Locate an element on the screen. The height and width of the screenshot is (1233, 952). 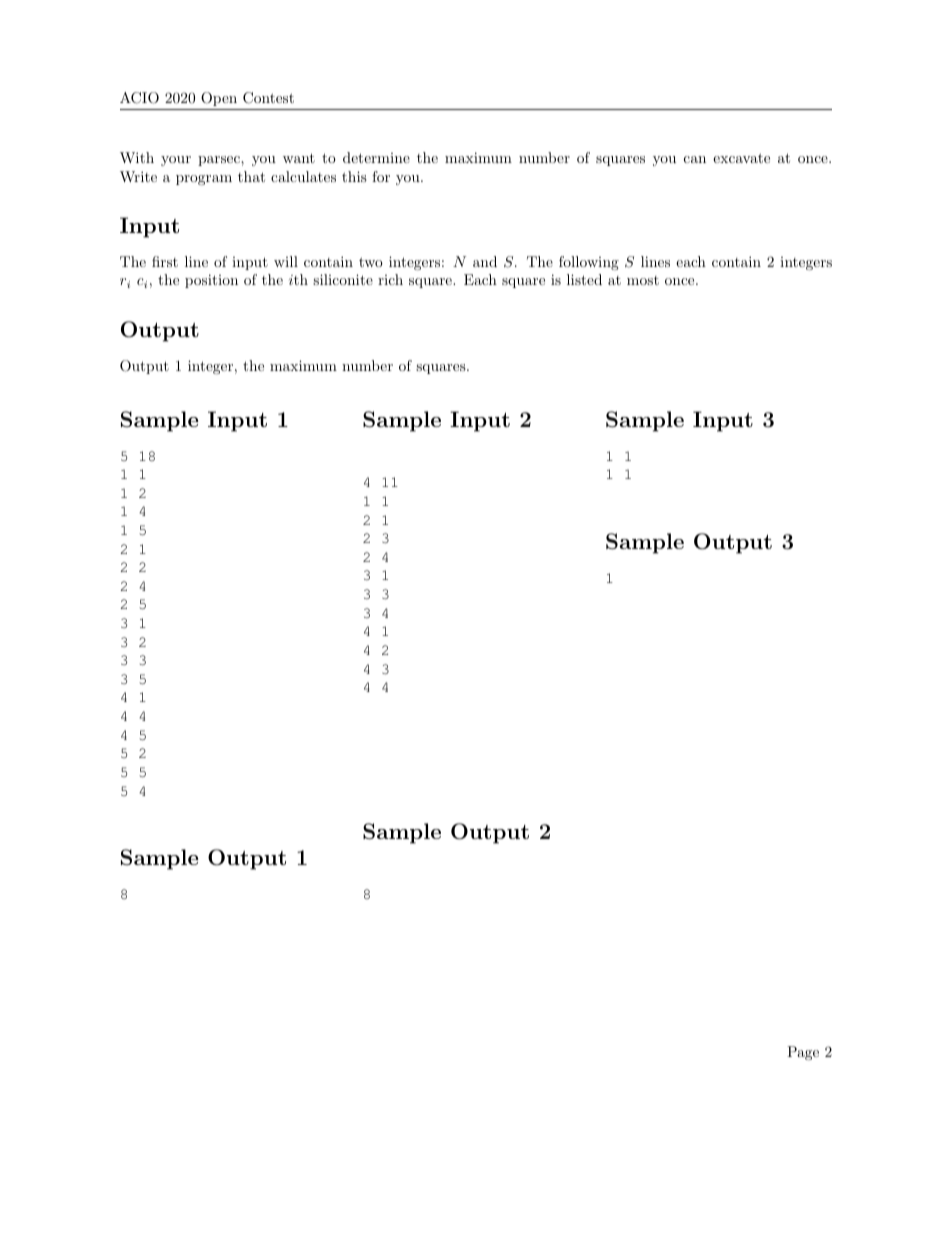
position is located at coordinates (211, 281).
